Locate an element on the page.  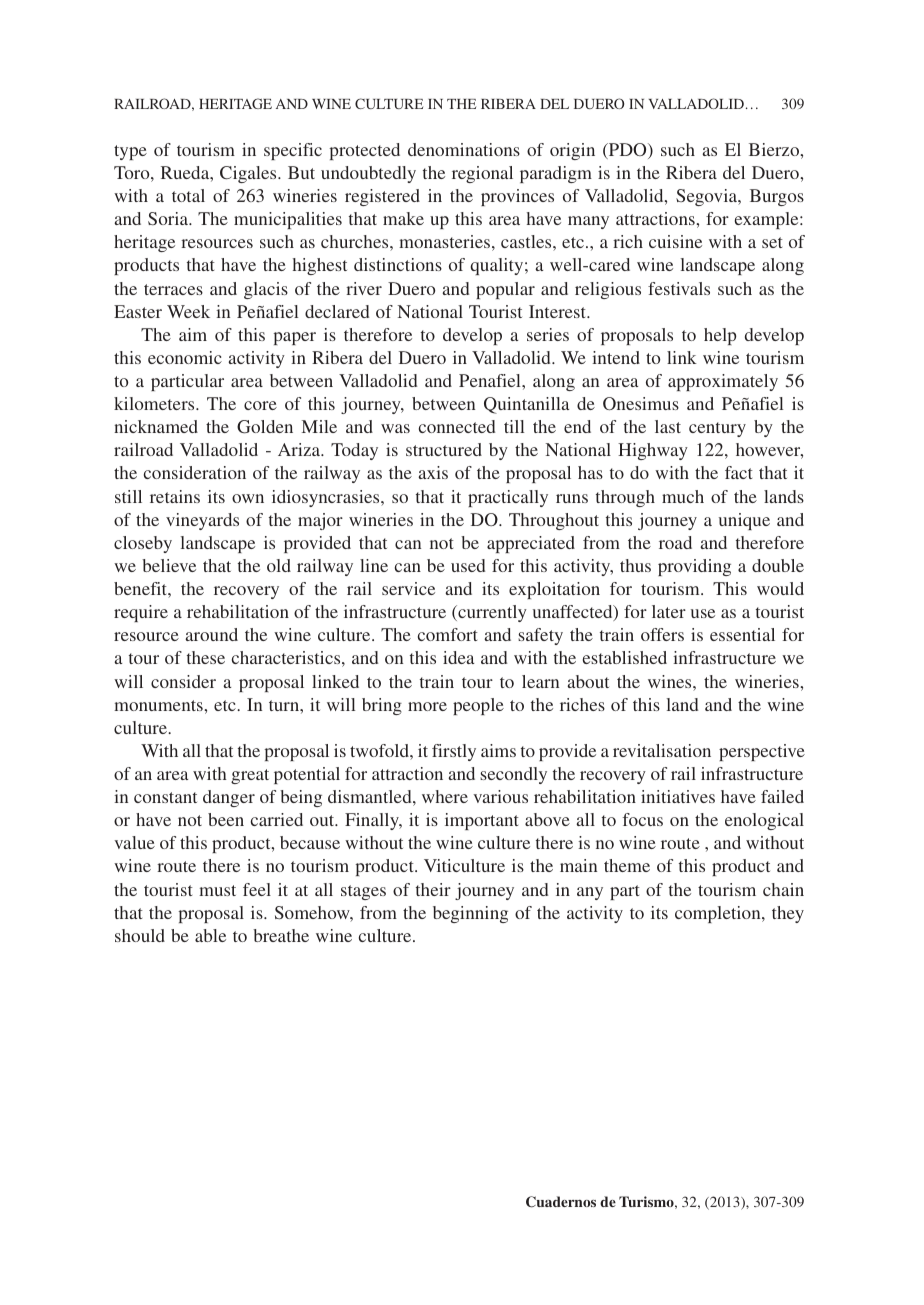
century is located at coordinates (717, 429).
